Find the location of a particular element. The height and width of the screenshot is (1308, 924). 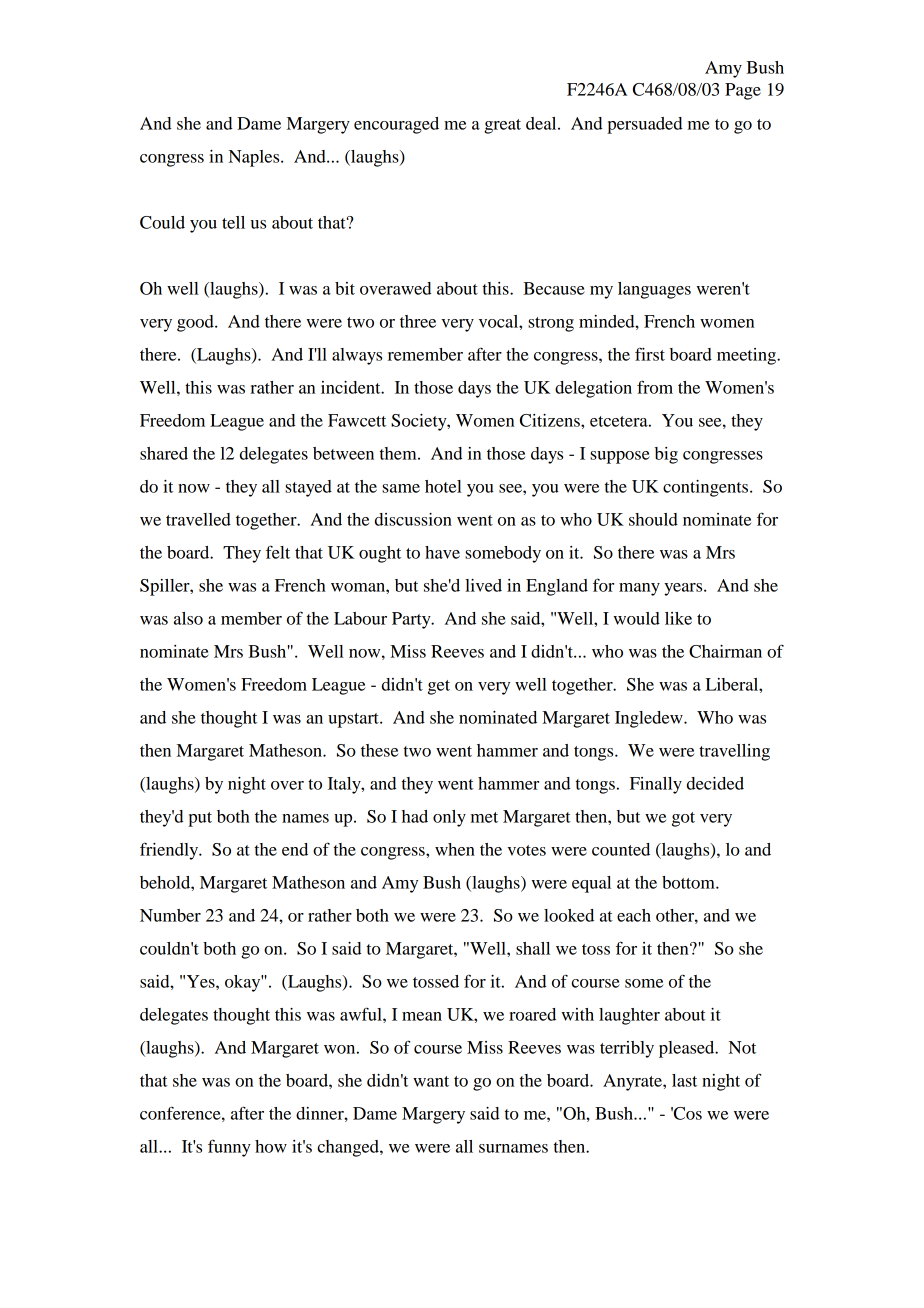

persuaded is located at coordinates (644, 125).
